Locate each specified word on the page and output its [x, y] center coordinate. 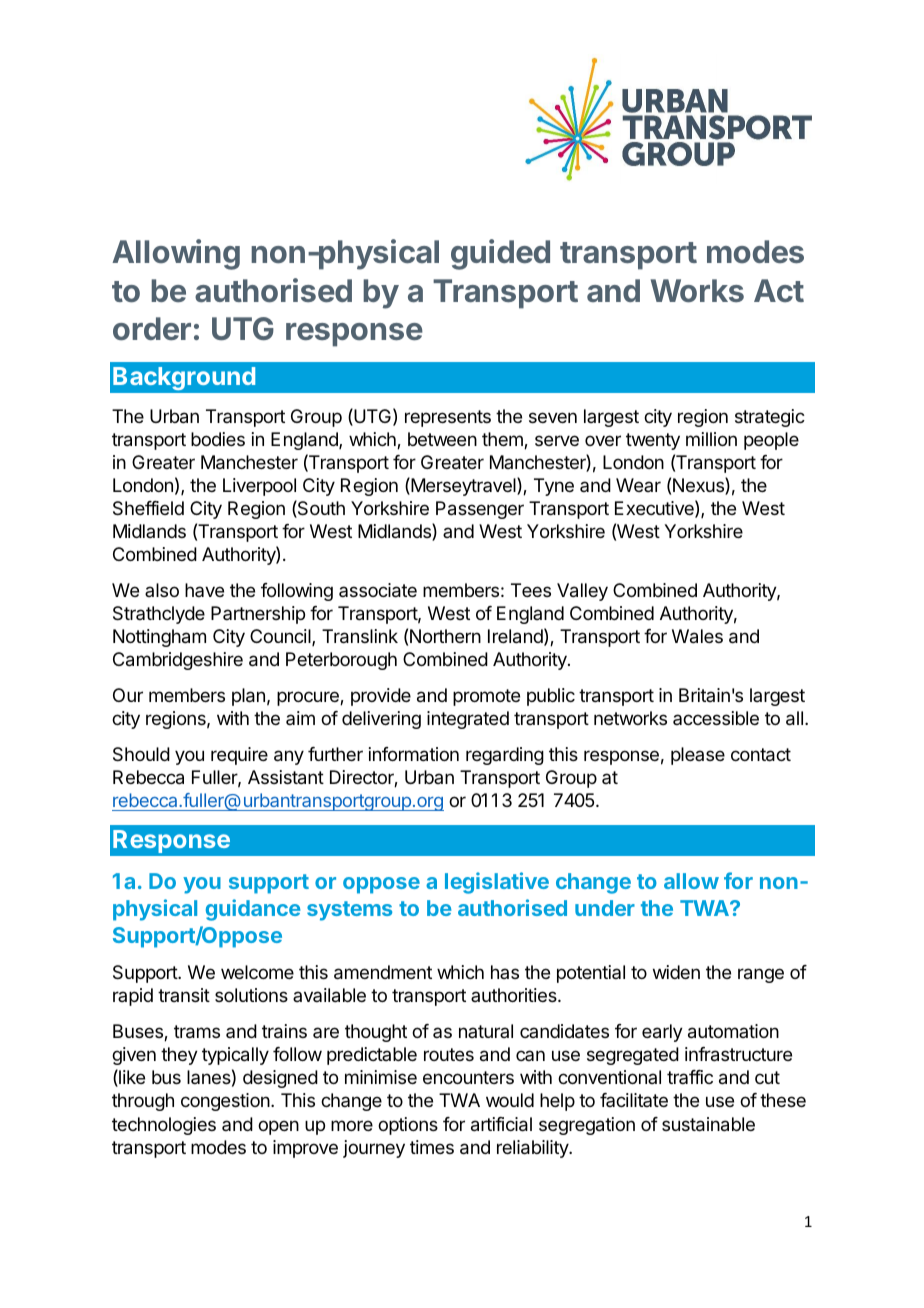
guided [500, 254]
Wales [697, 636]
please [698, 756]
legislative [497, 883]
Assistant [286, 777]
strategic [770, 418]
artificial [501, 1124]
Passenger [480, 510]
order [152, 328]
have [204, 590]
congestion [226, 1102]
